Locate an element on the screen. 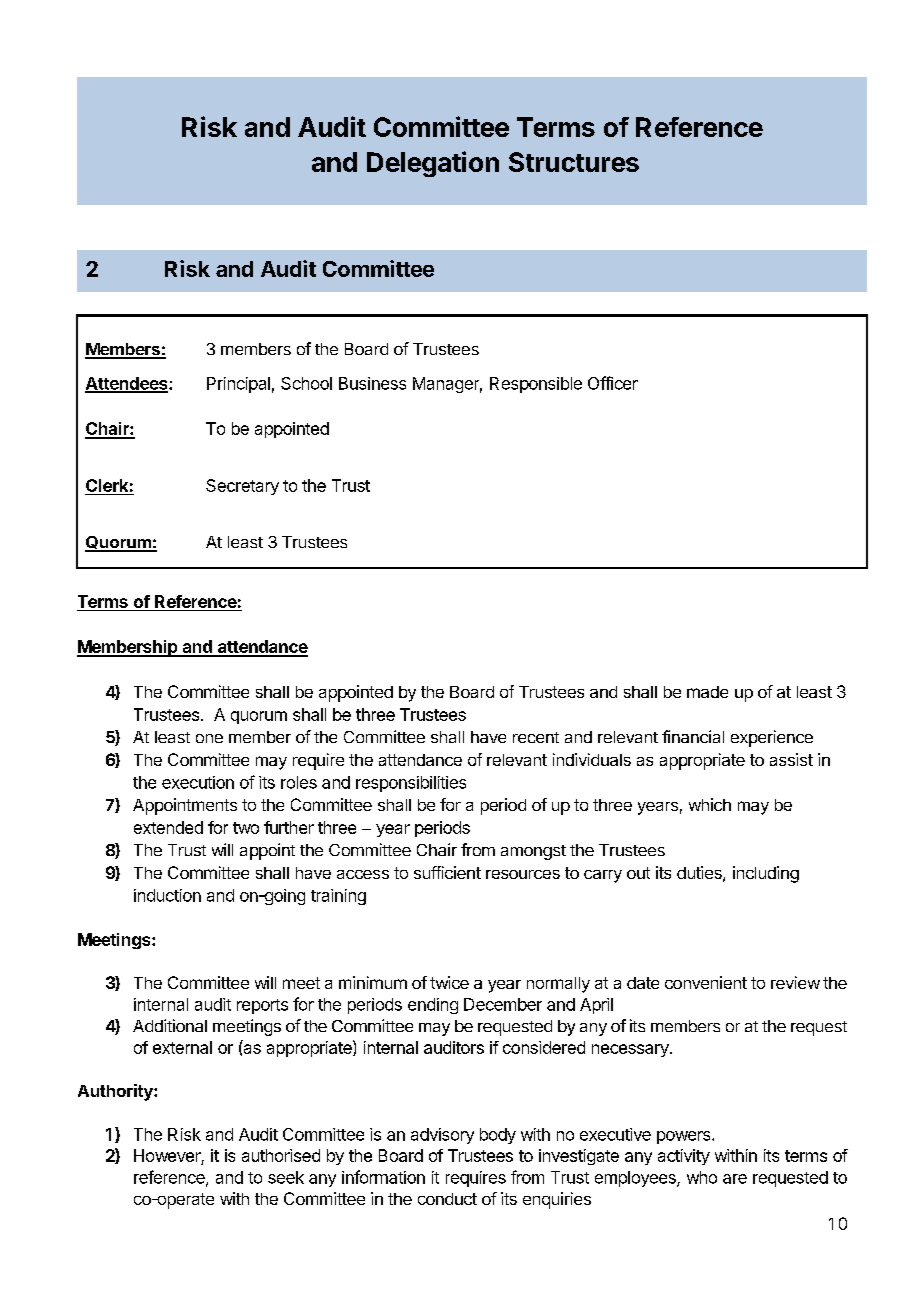 The image size is (924, 1308). Delegation is located at coordinates (433, 164).
